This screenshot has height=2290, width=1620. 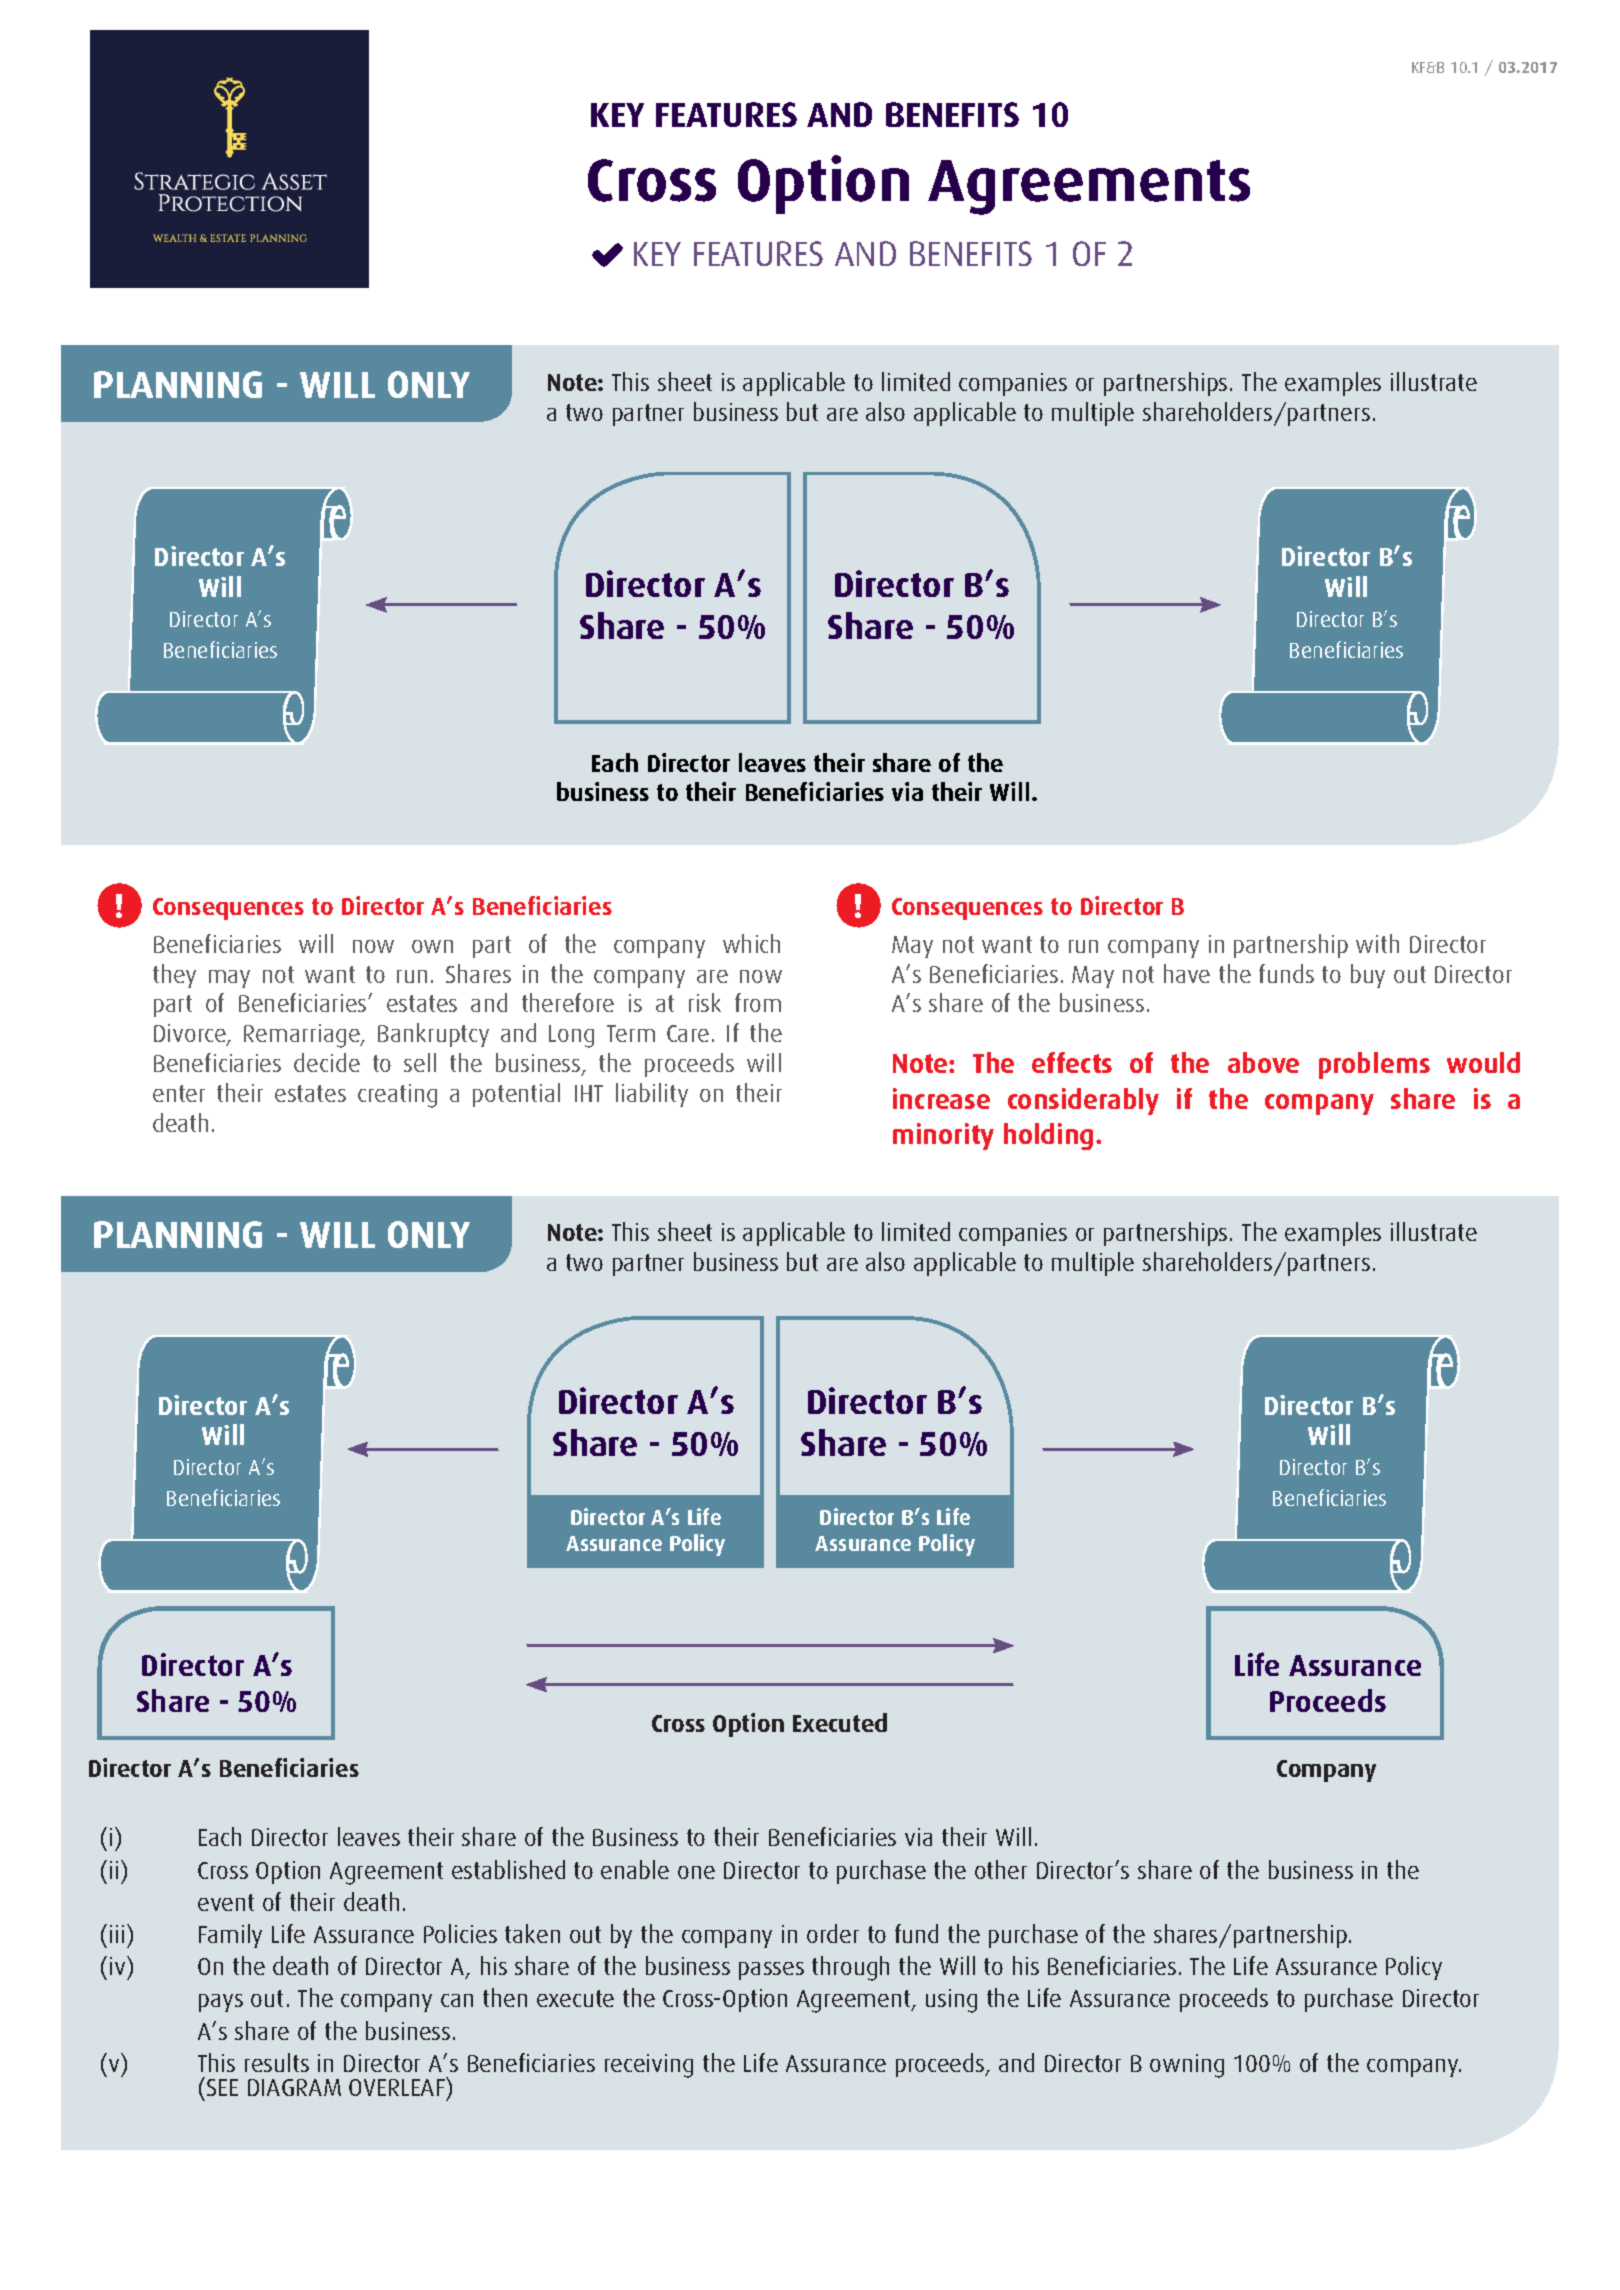 What do you see at coordinates (508, 1869) in the screenshot?
I see `established` at bounding box center [508, 1869].
